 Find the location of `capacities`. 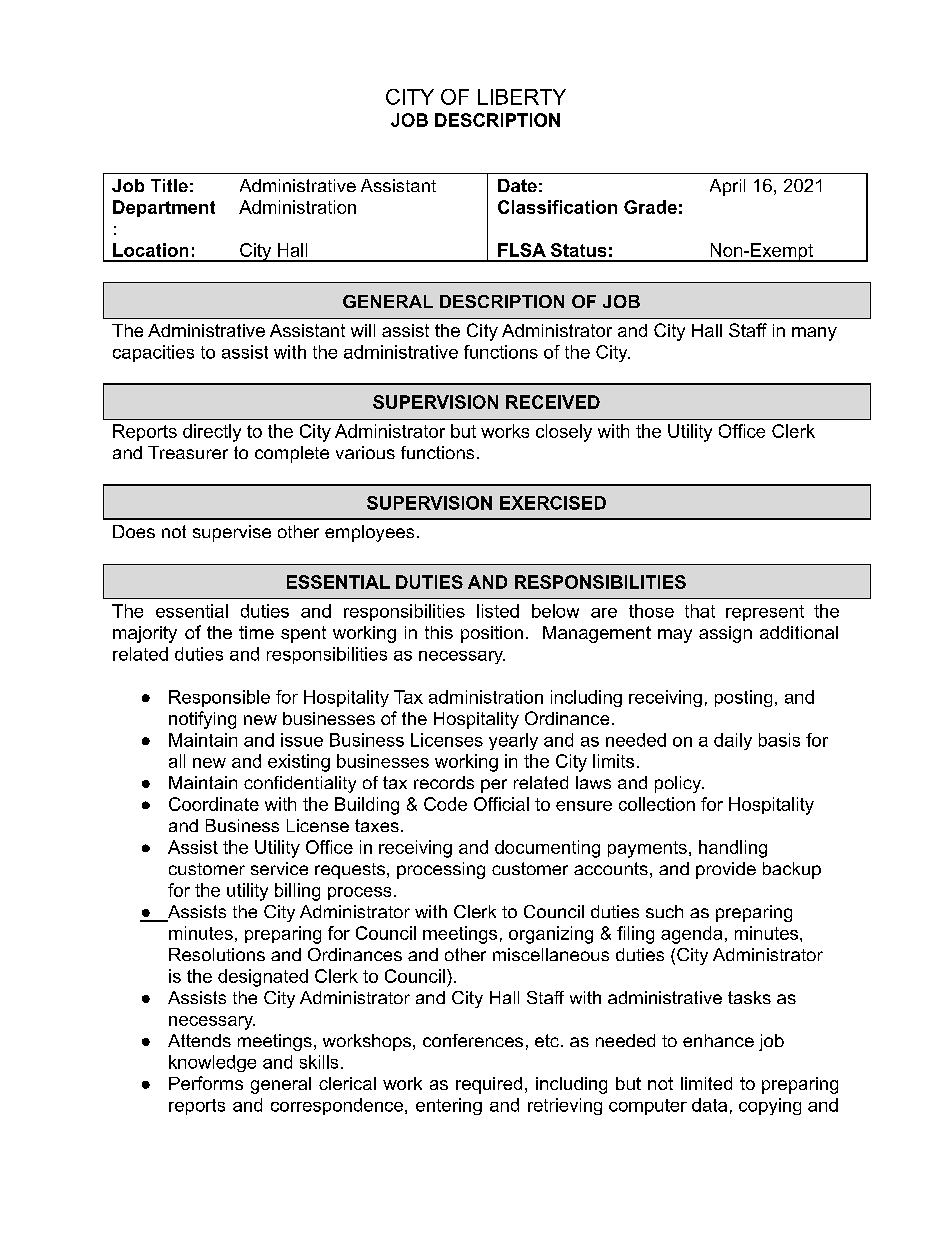

capacities is located at coordinates (153, 353).
